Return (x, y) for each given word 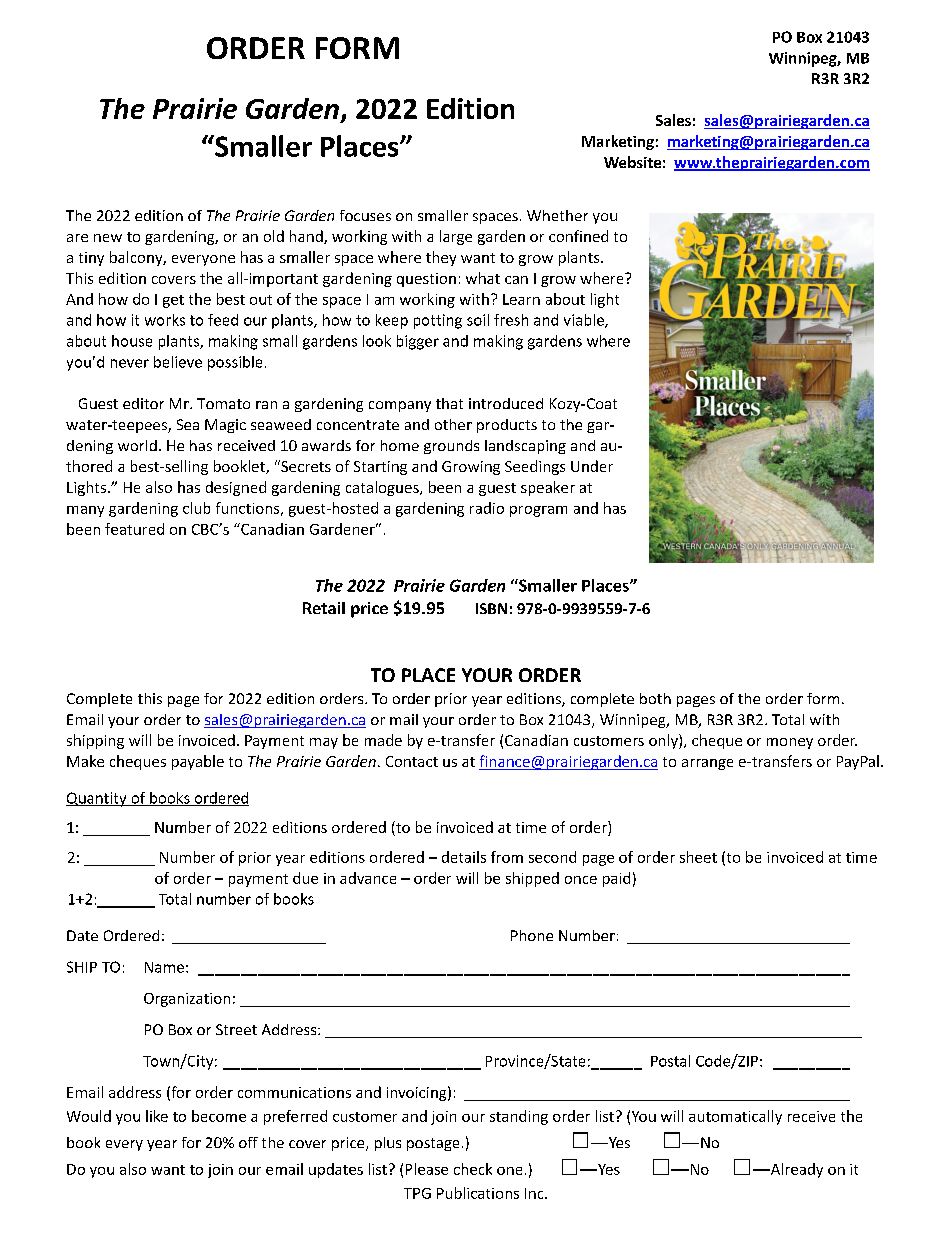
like (157, 1116)
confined (578, 236)
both (655, 698)
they (441, 258)
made (383, 740)
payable (198, 762)
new (108, 238)
